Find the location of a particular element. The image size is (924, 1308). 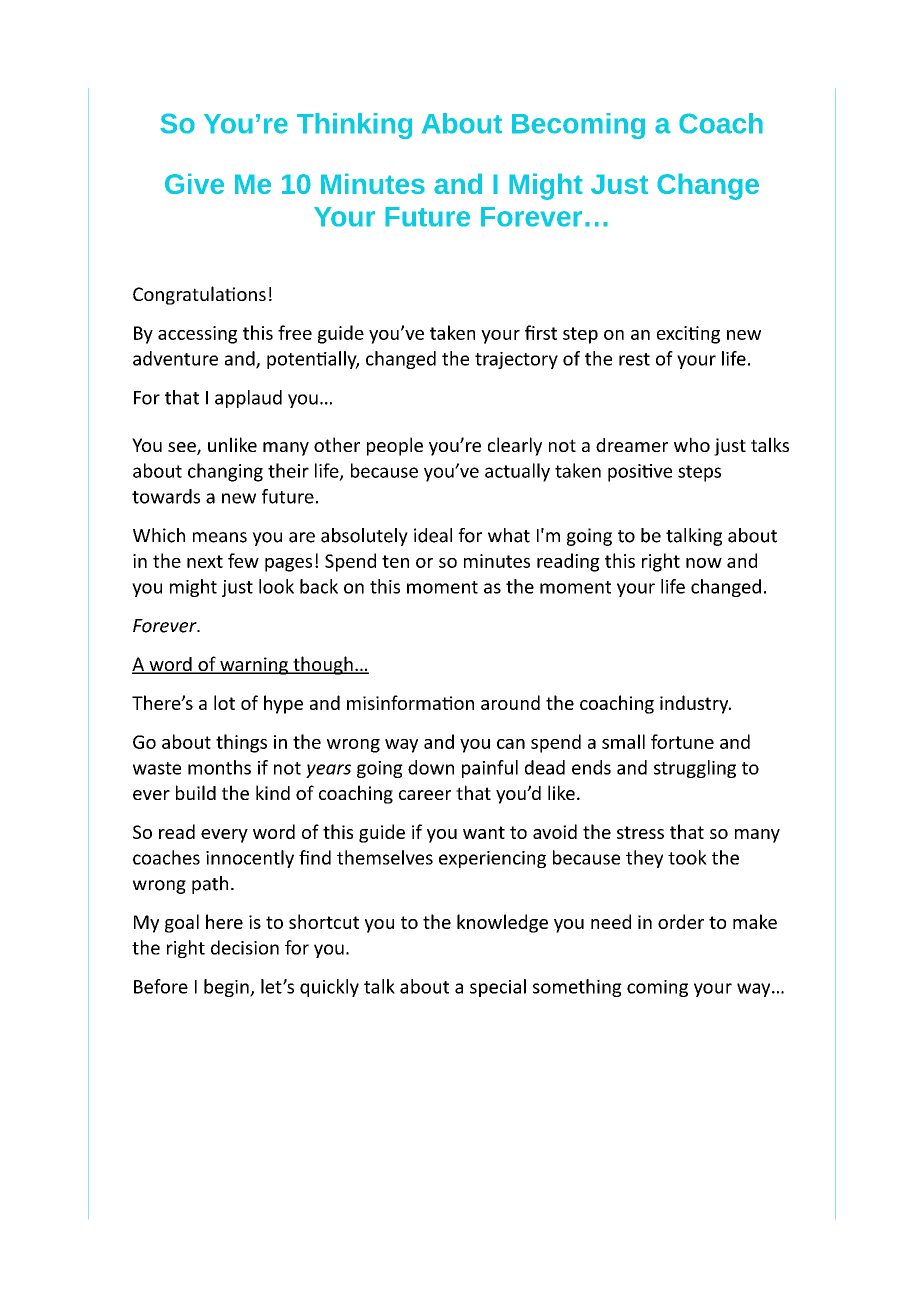

months is located at coordinates (219, 767).
